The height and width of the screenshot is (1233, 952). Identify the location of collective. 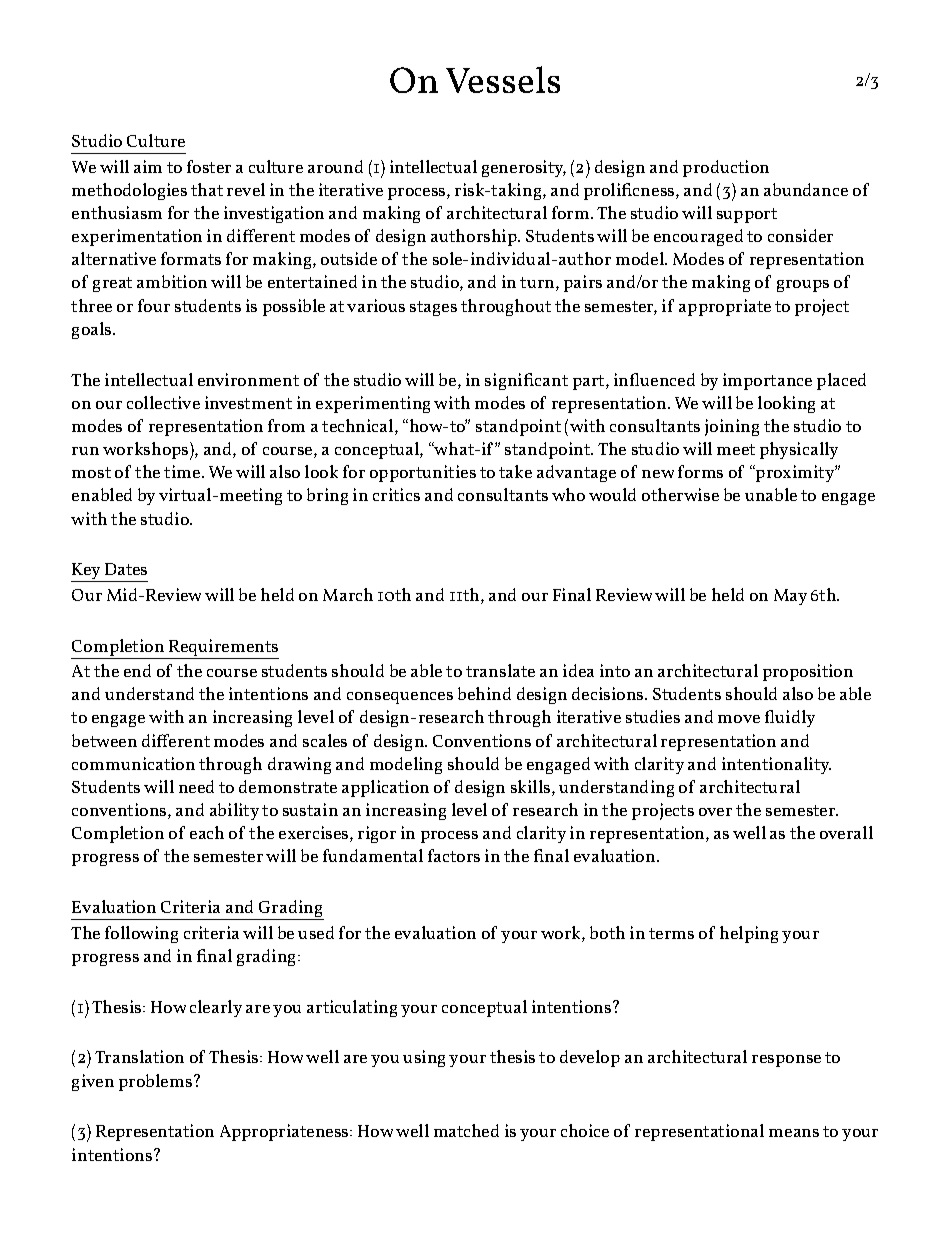
(163, 402).
